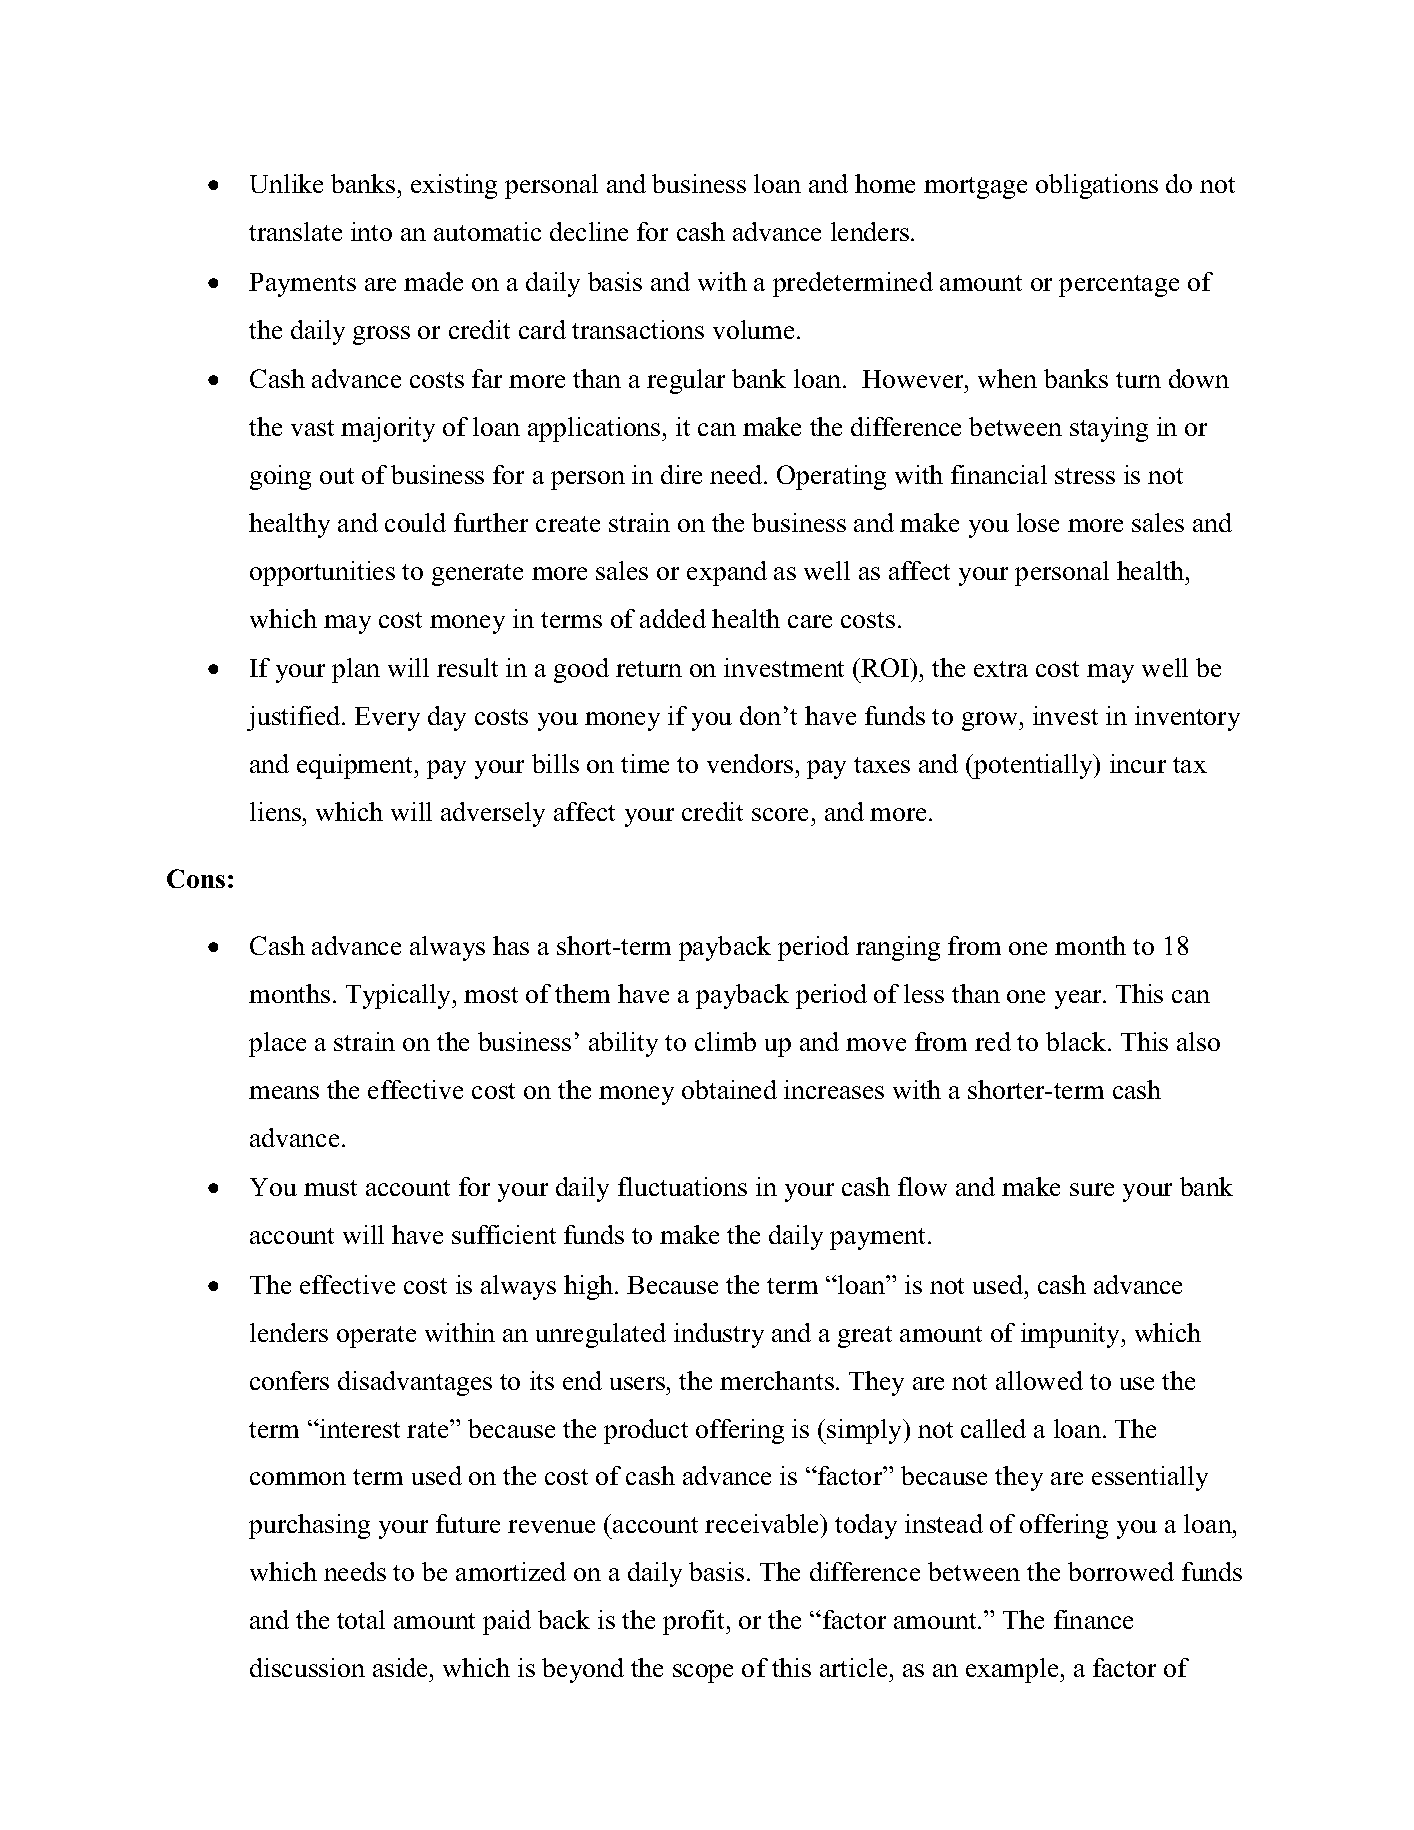 The image size is (1414, 1830). I want to click on total, so click(361, 1619).
